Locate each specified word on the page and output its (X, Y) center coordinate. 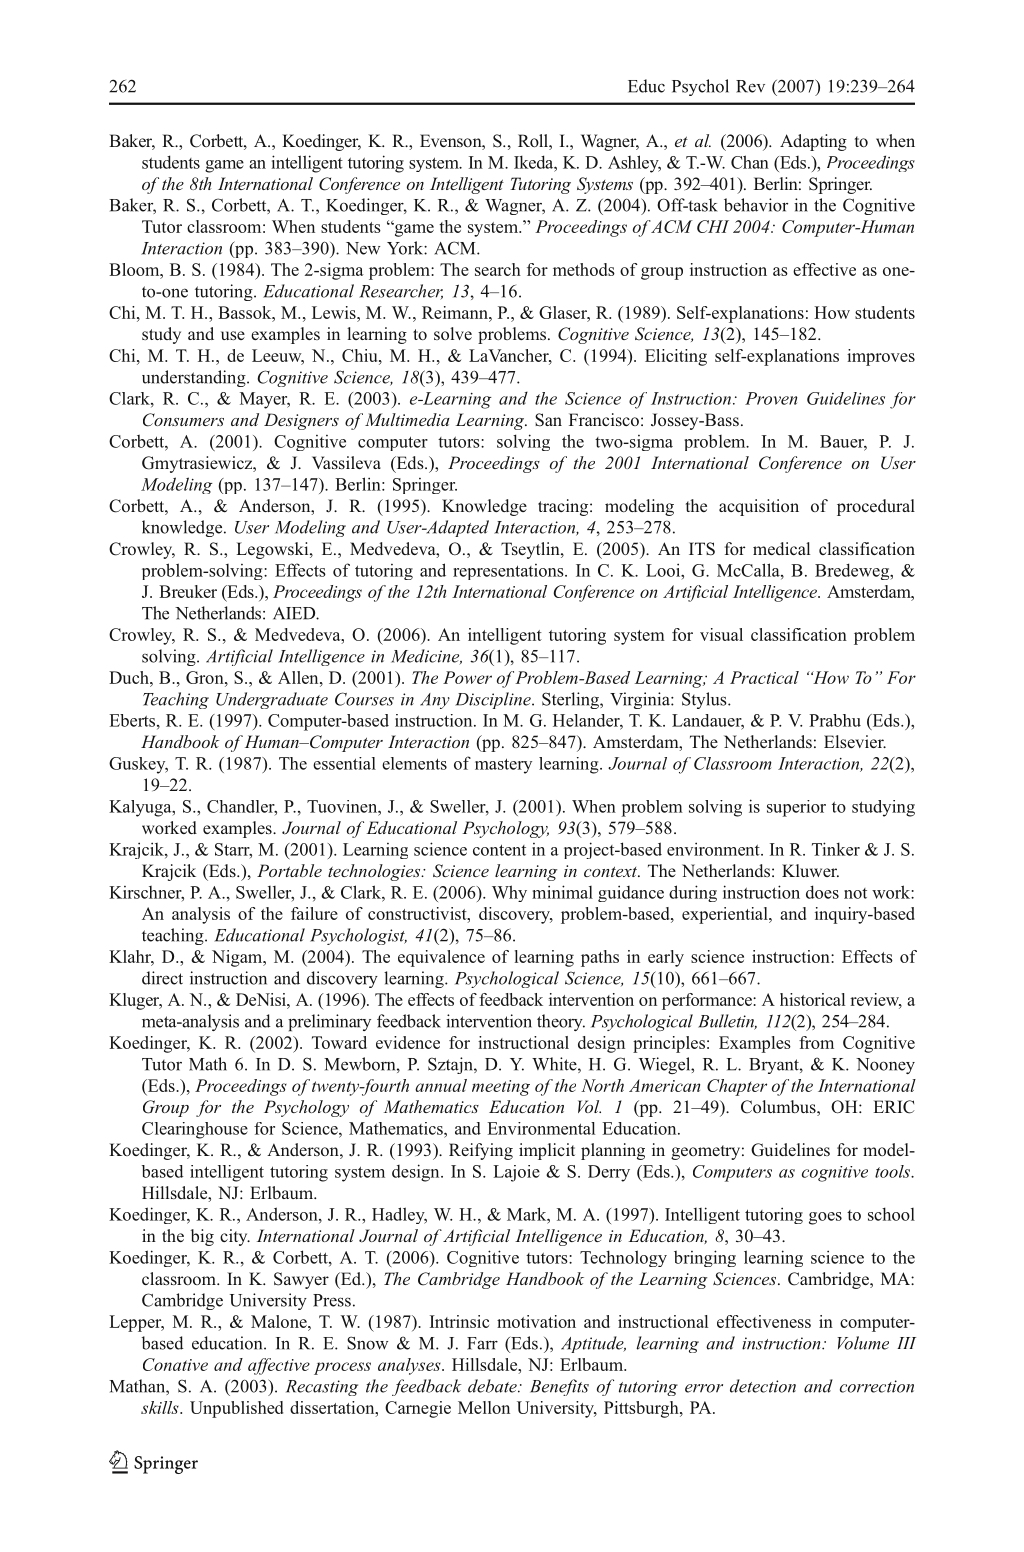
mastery (503, 766)
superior (796, 808)
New (363, 248)
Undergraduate (272, 700)
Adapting (813, 142)
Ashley (634, 164)
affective (279, 1366)
